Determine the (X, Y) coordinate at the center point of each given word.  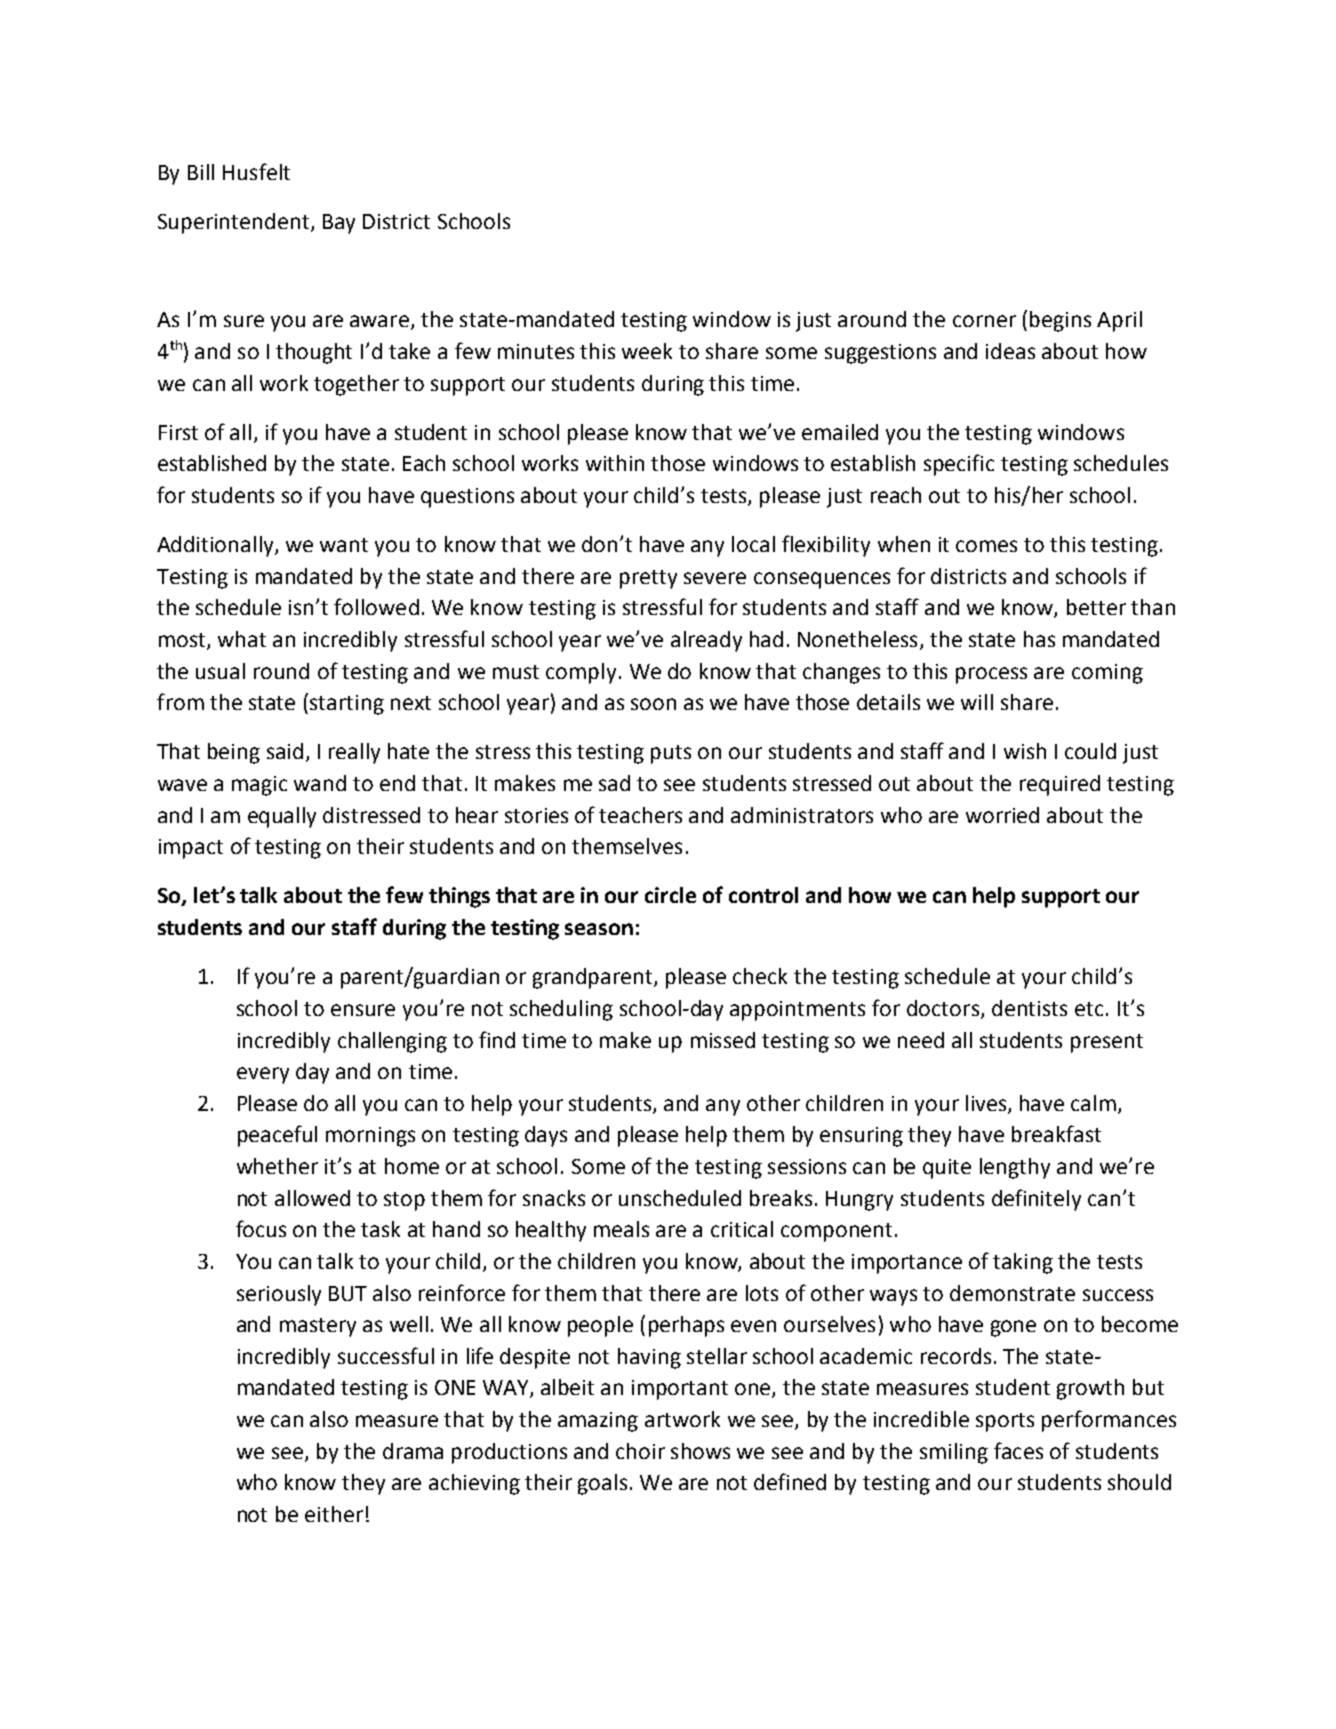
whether (277, 1166)
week (647, 351)
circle (670, 895)
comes (986, 546)
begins (1060, 321)
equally (282, 817)
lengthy (1015, 1168)
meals (621, 1229)
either (334, 1514)
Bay (339, 224)
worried (1002, 815)
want (344, 545)
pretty (648, 579)
